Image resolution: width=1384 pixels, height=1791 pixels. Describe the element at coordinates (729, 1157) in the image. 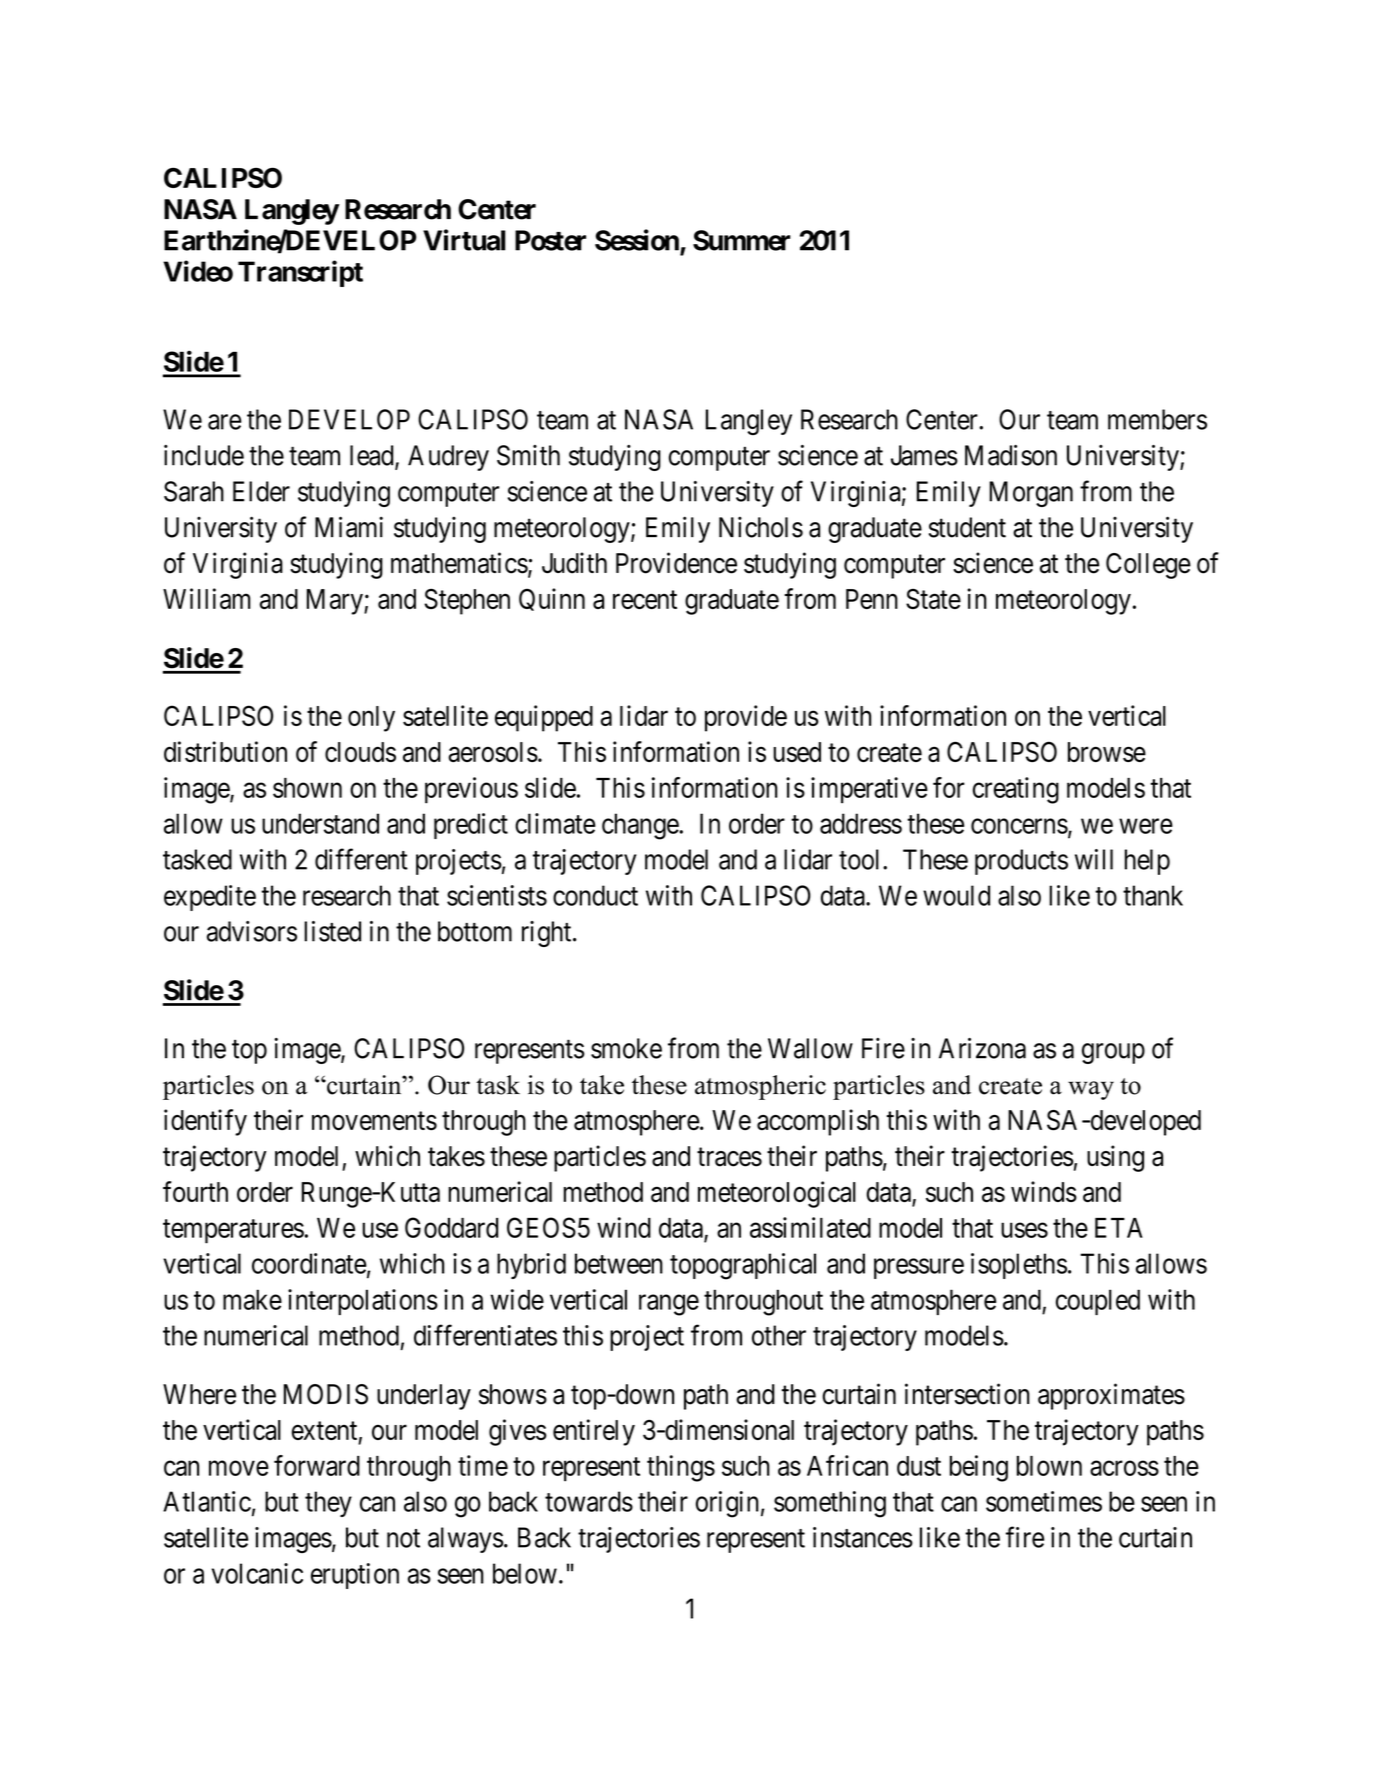

I see `traces` at that location.
